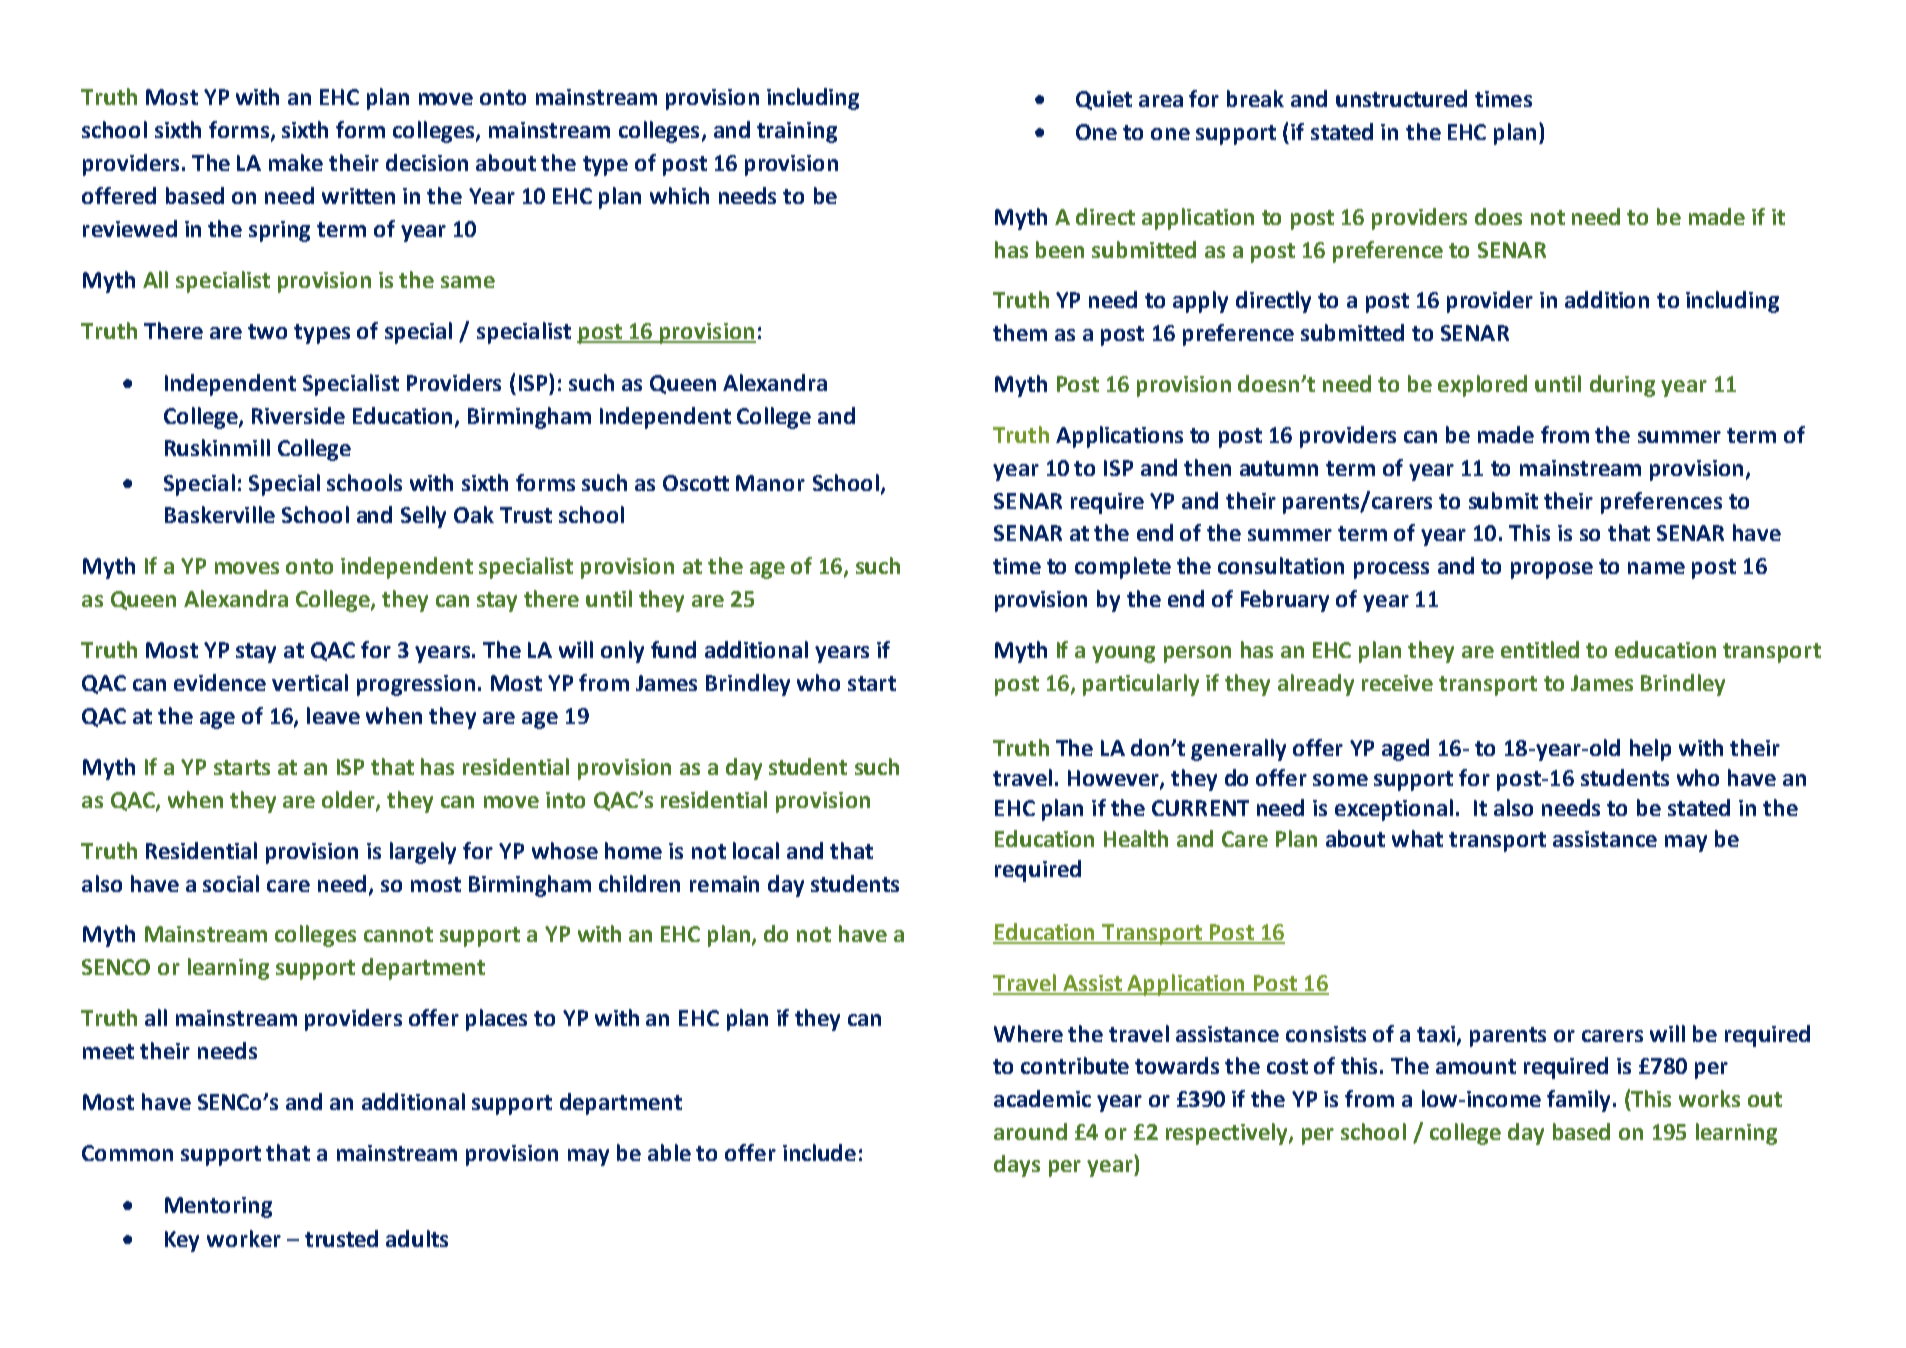 The image size is (1906, 1348). Describe the element at coordinates (1123, 654) in the page. I see `young` at that location.
